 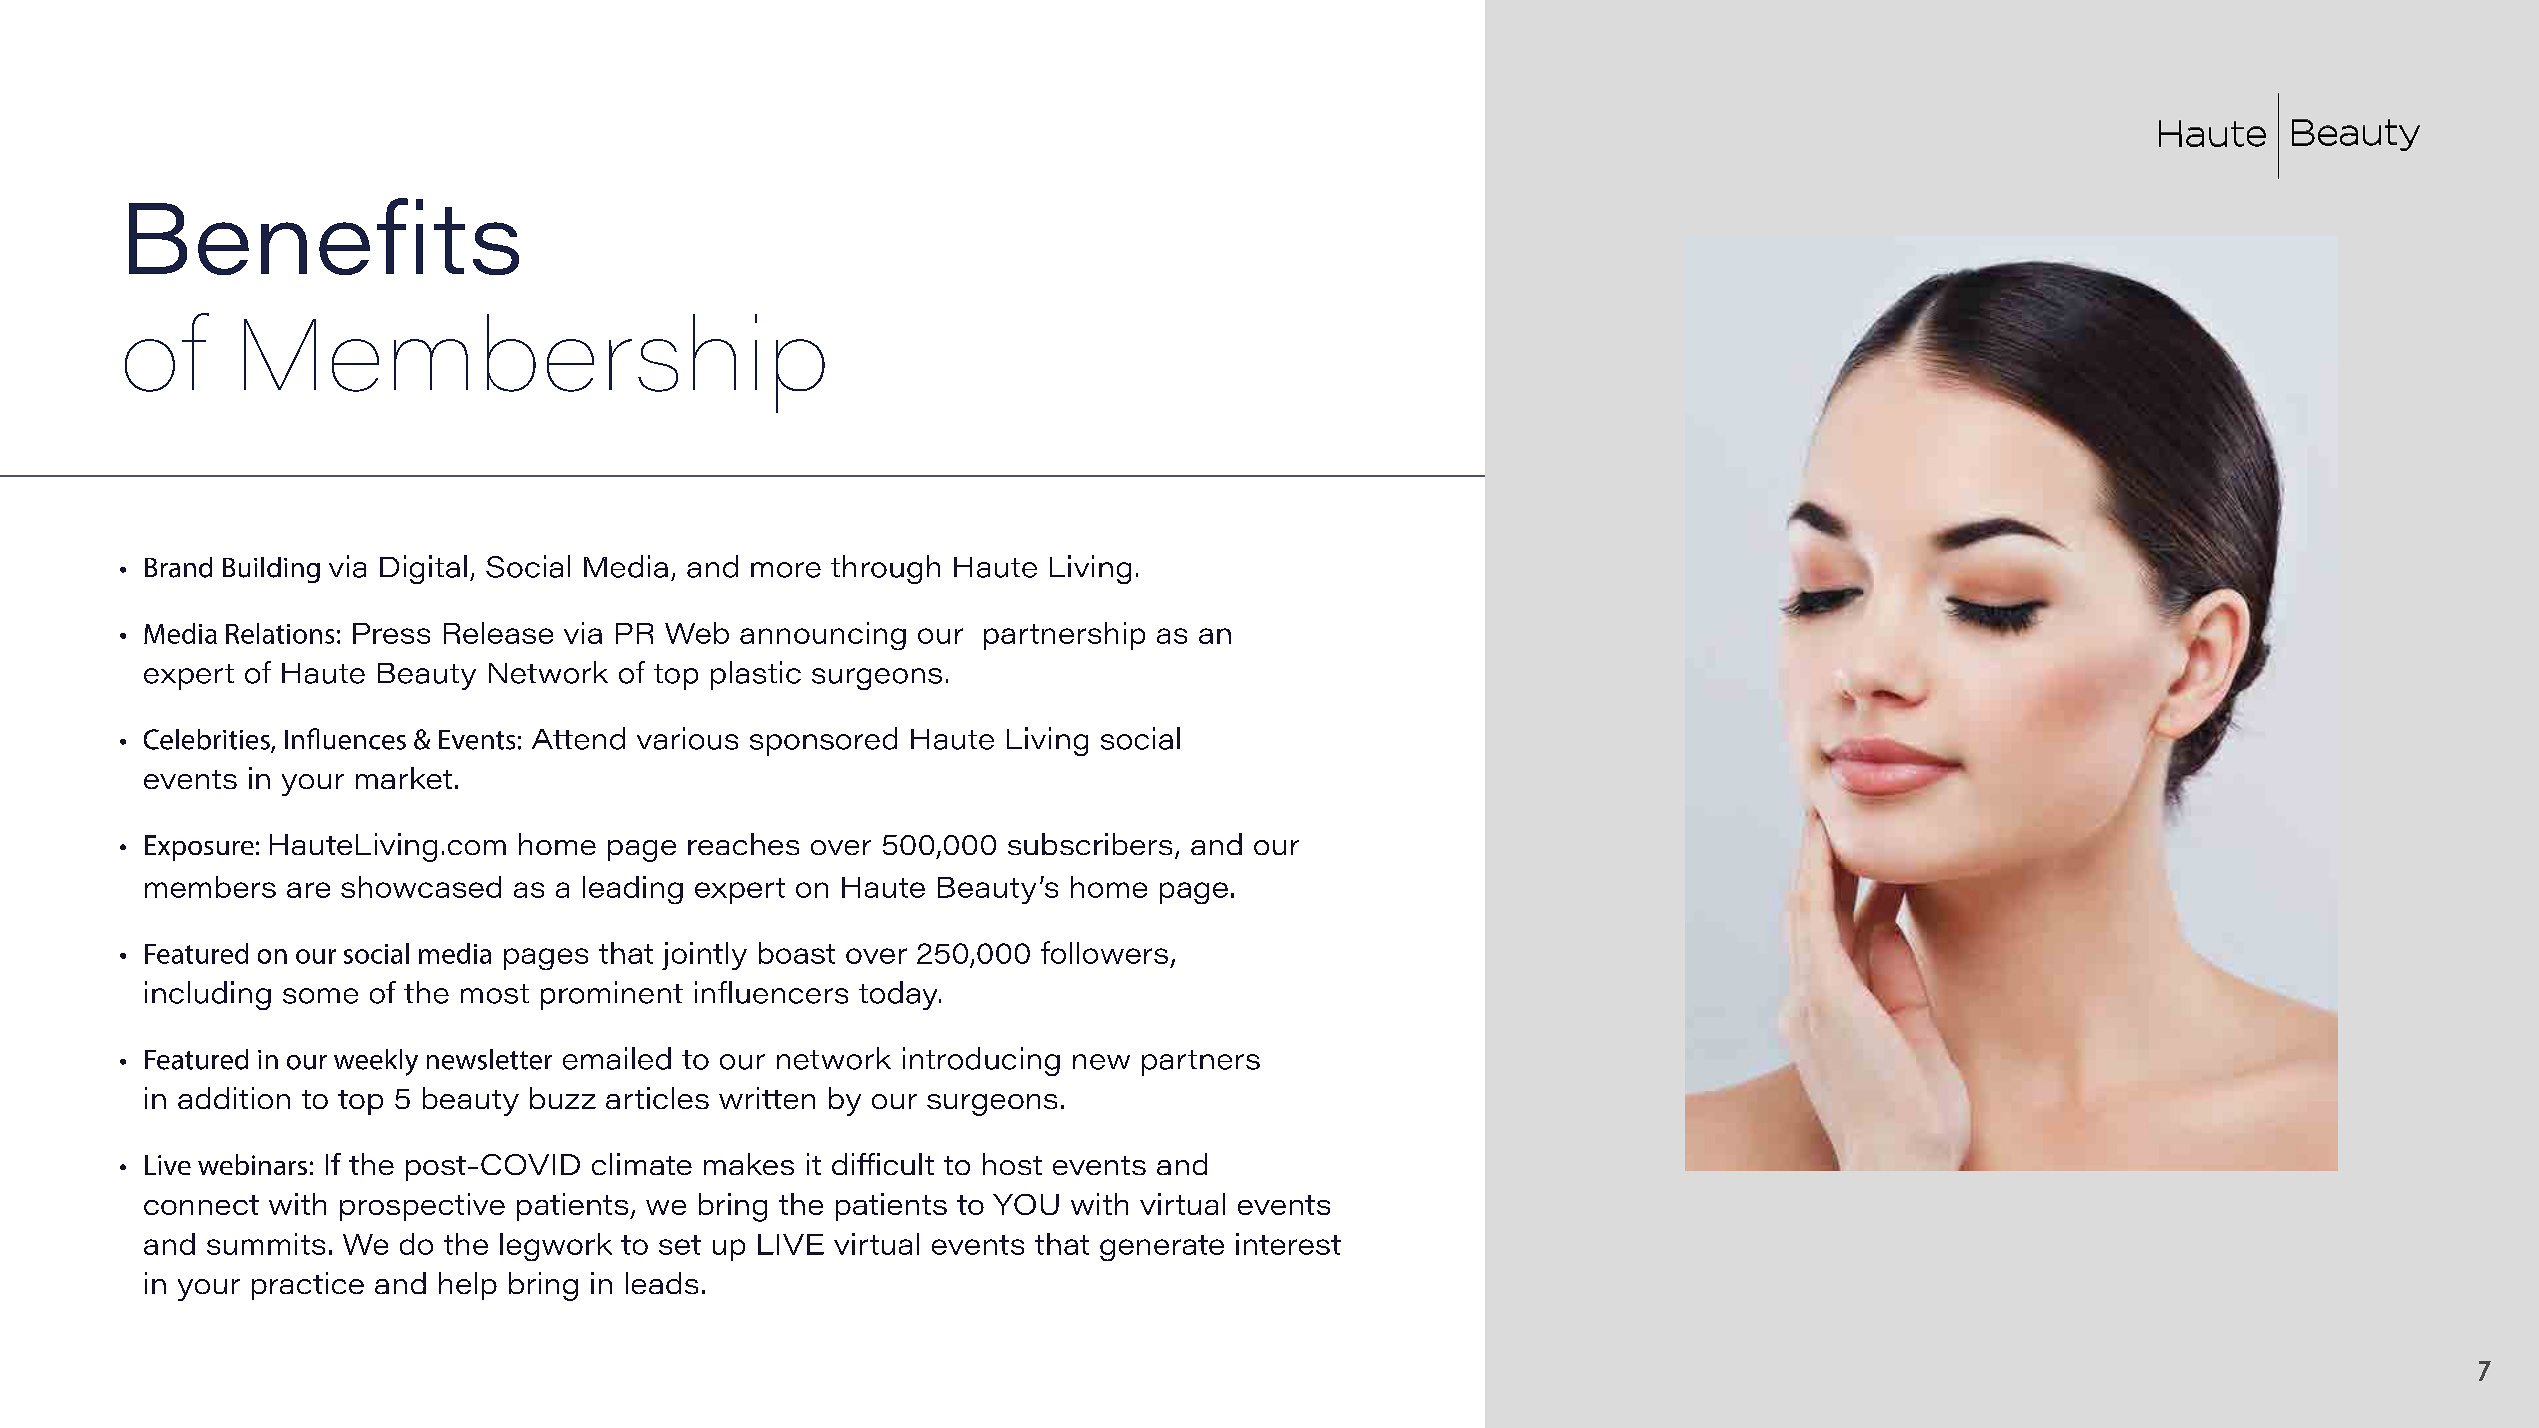 What do you see at coordinates (308, 890) in the image?
I see `are` at bounding box center [308, 890].
